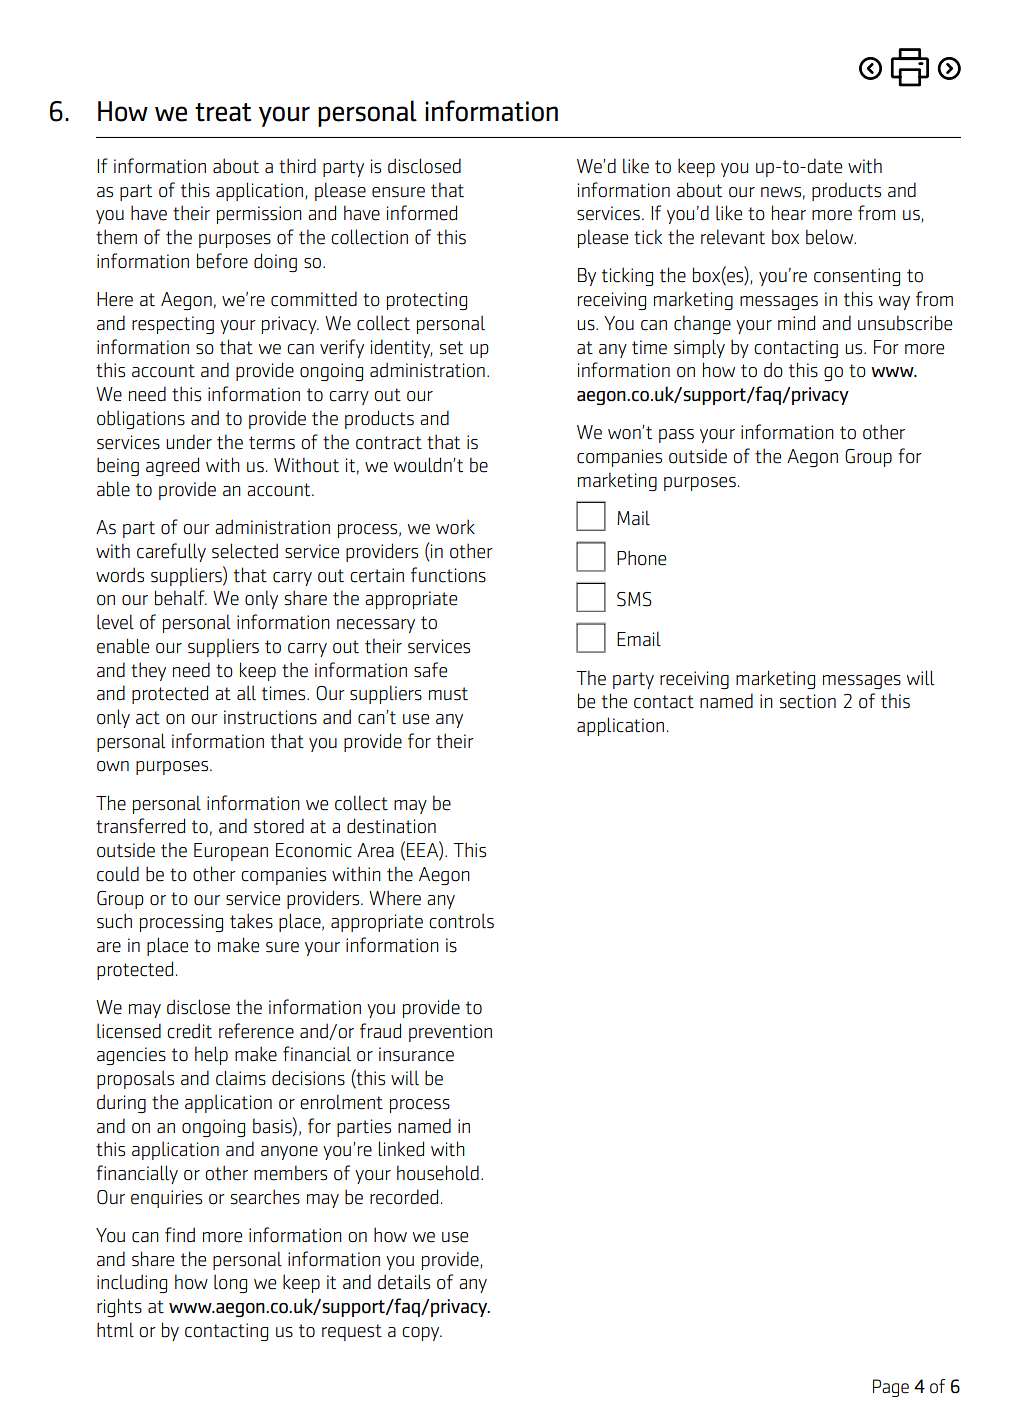 The image size is (1009, 1427). Describe the element at coordinates (422, 213) in the screenshot. I see `informed` at that location.
